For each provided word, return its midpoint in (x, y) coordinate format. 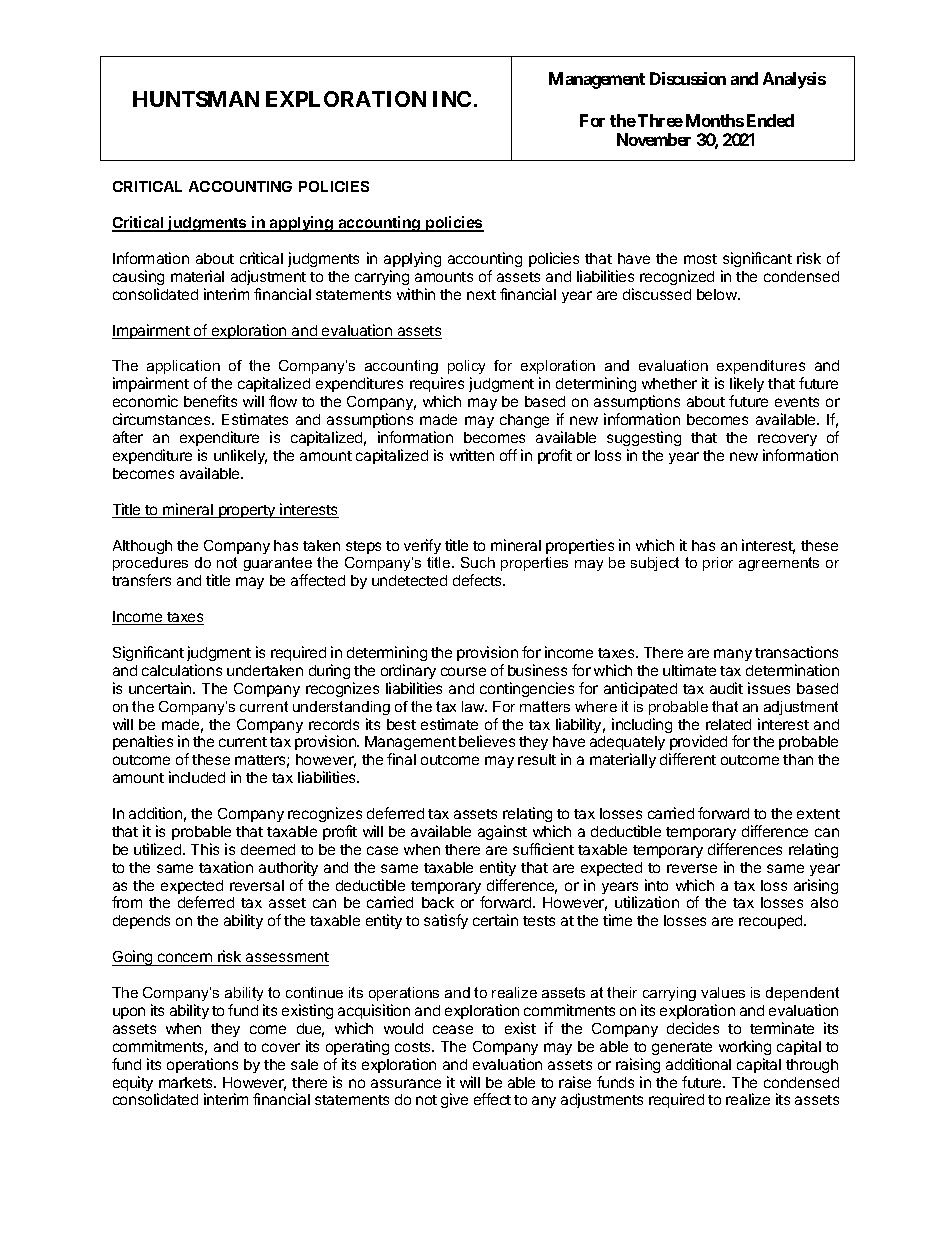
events (797, 402)
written (472, 455)
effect (492, 1099)
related (728, 724)
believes (487, 741)
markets (187, 1082)
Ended (770, 120)
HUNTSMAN (196, 99)
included (197, 777)
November (654, 139)
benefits (210, 401)
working (745, 1047)
